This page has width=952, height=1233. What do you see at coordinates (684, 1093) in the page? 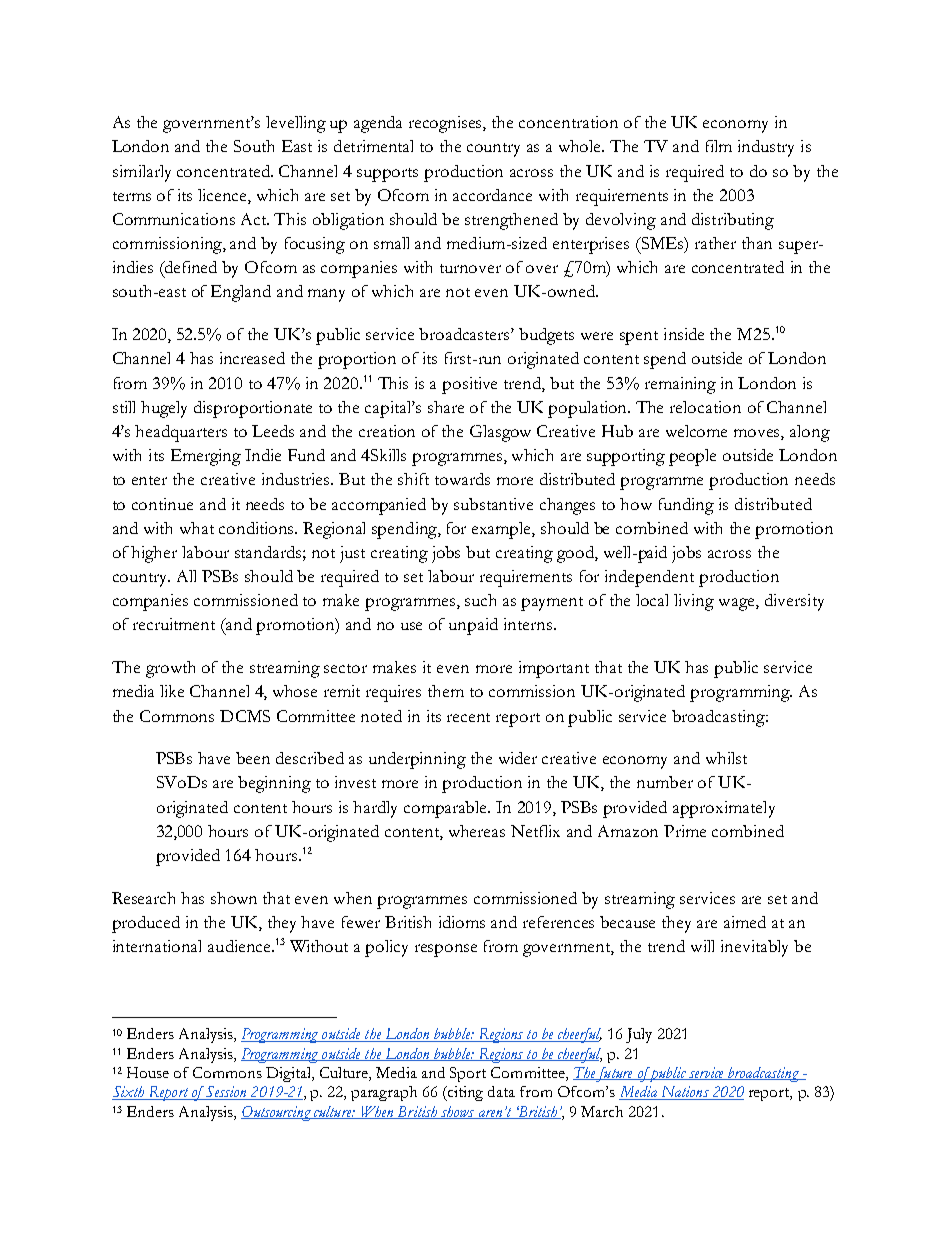
I see `Nations` at bounding box center [684, 1093].
